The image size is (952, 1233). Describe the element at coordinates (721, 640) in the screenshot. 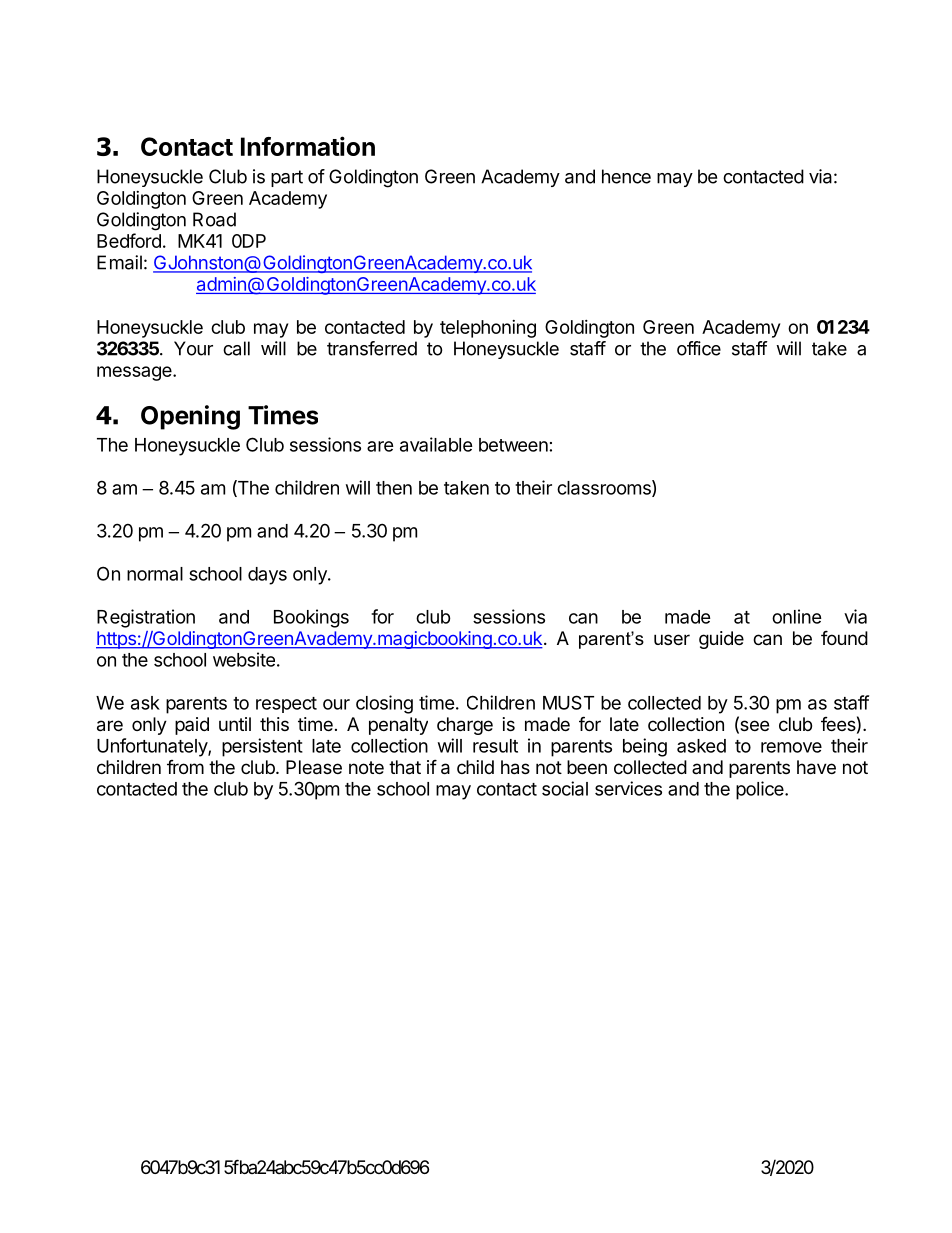

I see `guide` at that location.
